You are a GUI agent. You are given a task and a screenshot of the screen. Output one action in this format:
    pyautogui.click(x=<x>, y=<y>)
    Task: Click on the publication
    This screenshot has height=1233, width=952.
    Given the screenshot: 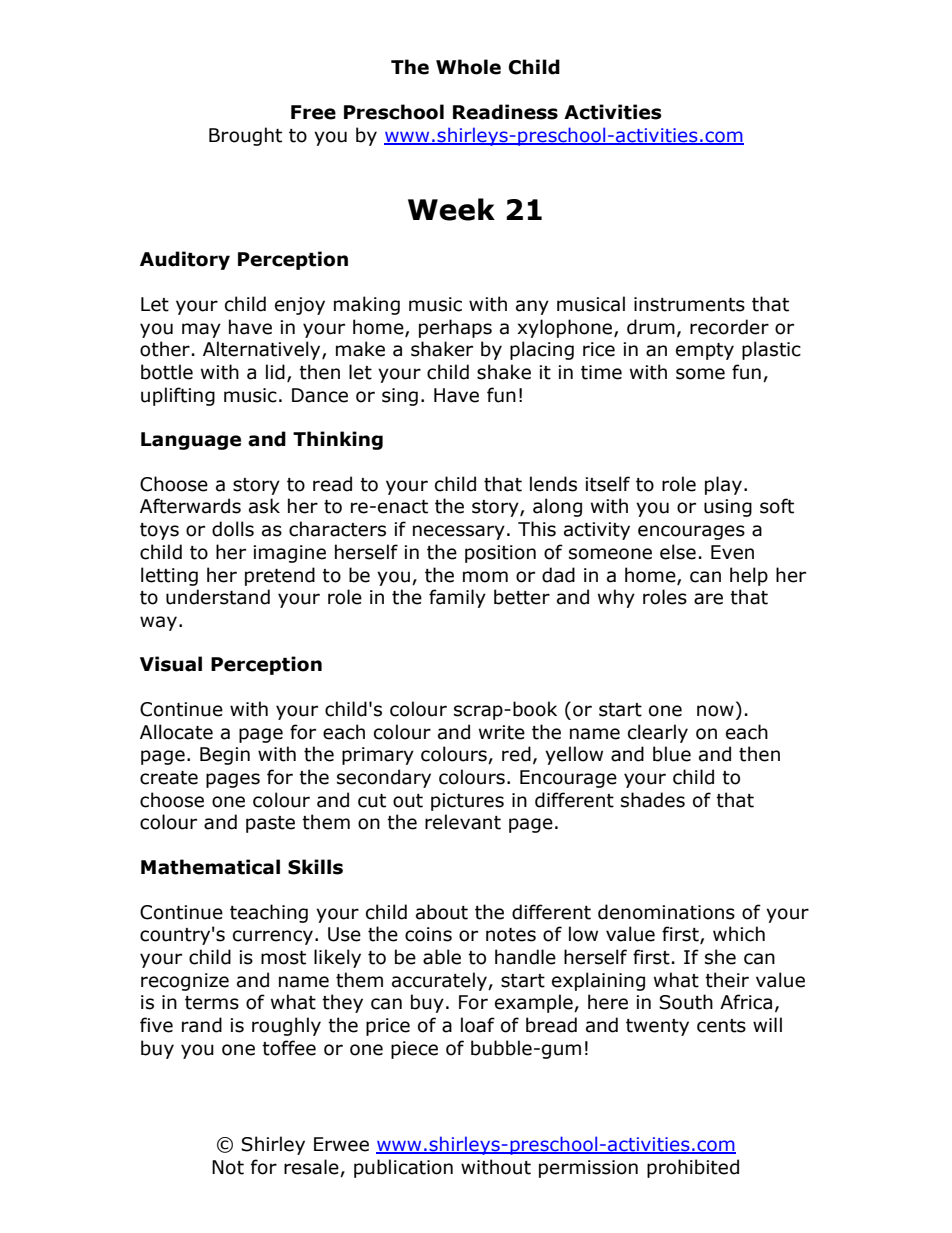 What is the action you would take?
    pyautogui.click(x=403, y=1168)
